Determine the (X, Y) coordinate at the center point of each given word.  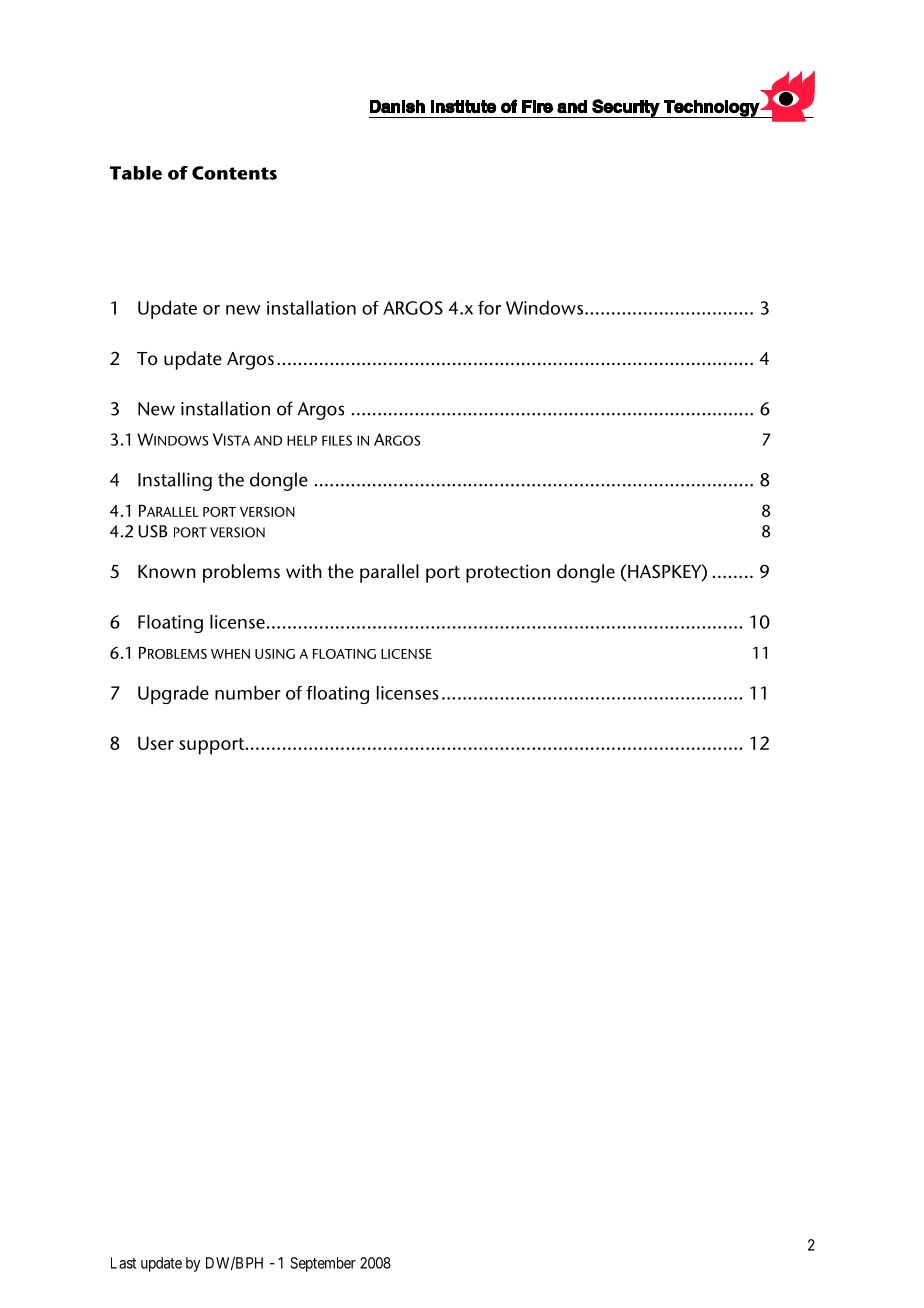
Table (136, 173)
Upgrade (173, 695)
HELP (302, 440)
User (156, 743)
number (248, 693)
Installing (175, 481)
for (489, 308)
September (323, 1264)
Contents (234, 173)
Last (123, 1263)
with (304, 571)
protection (508, 573)
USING (275, 654)
